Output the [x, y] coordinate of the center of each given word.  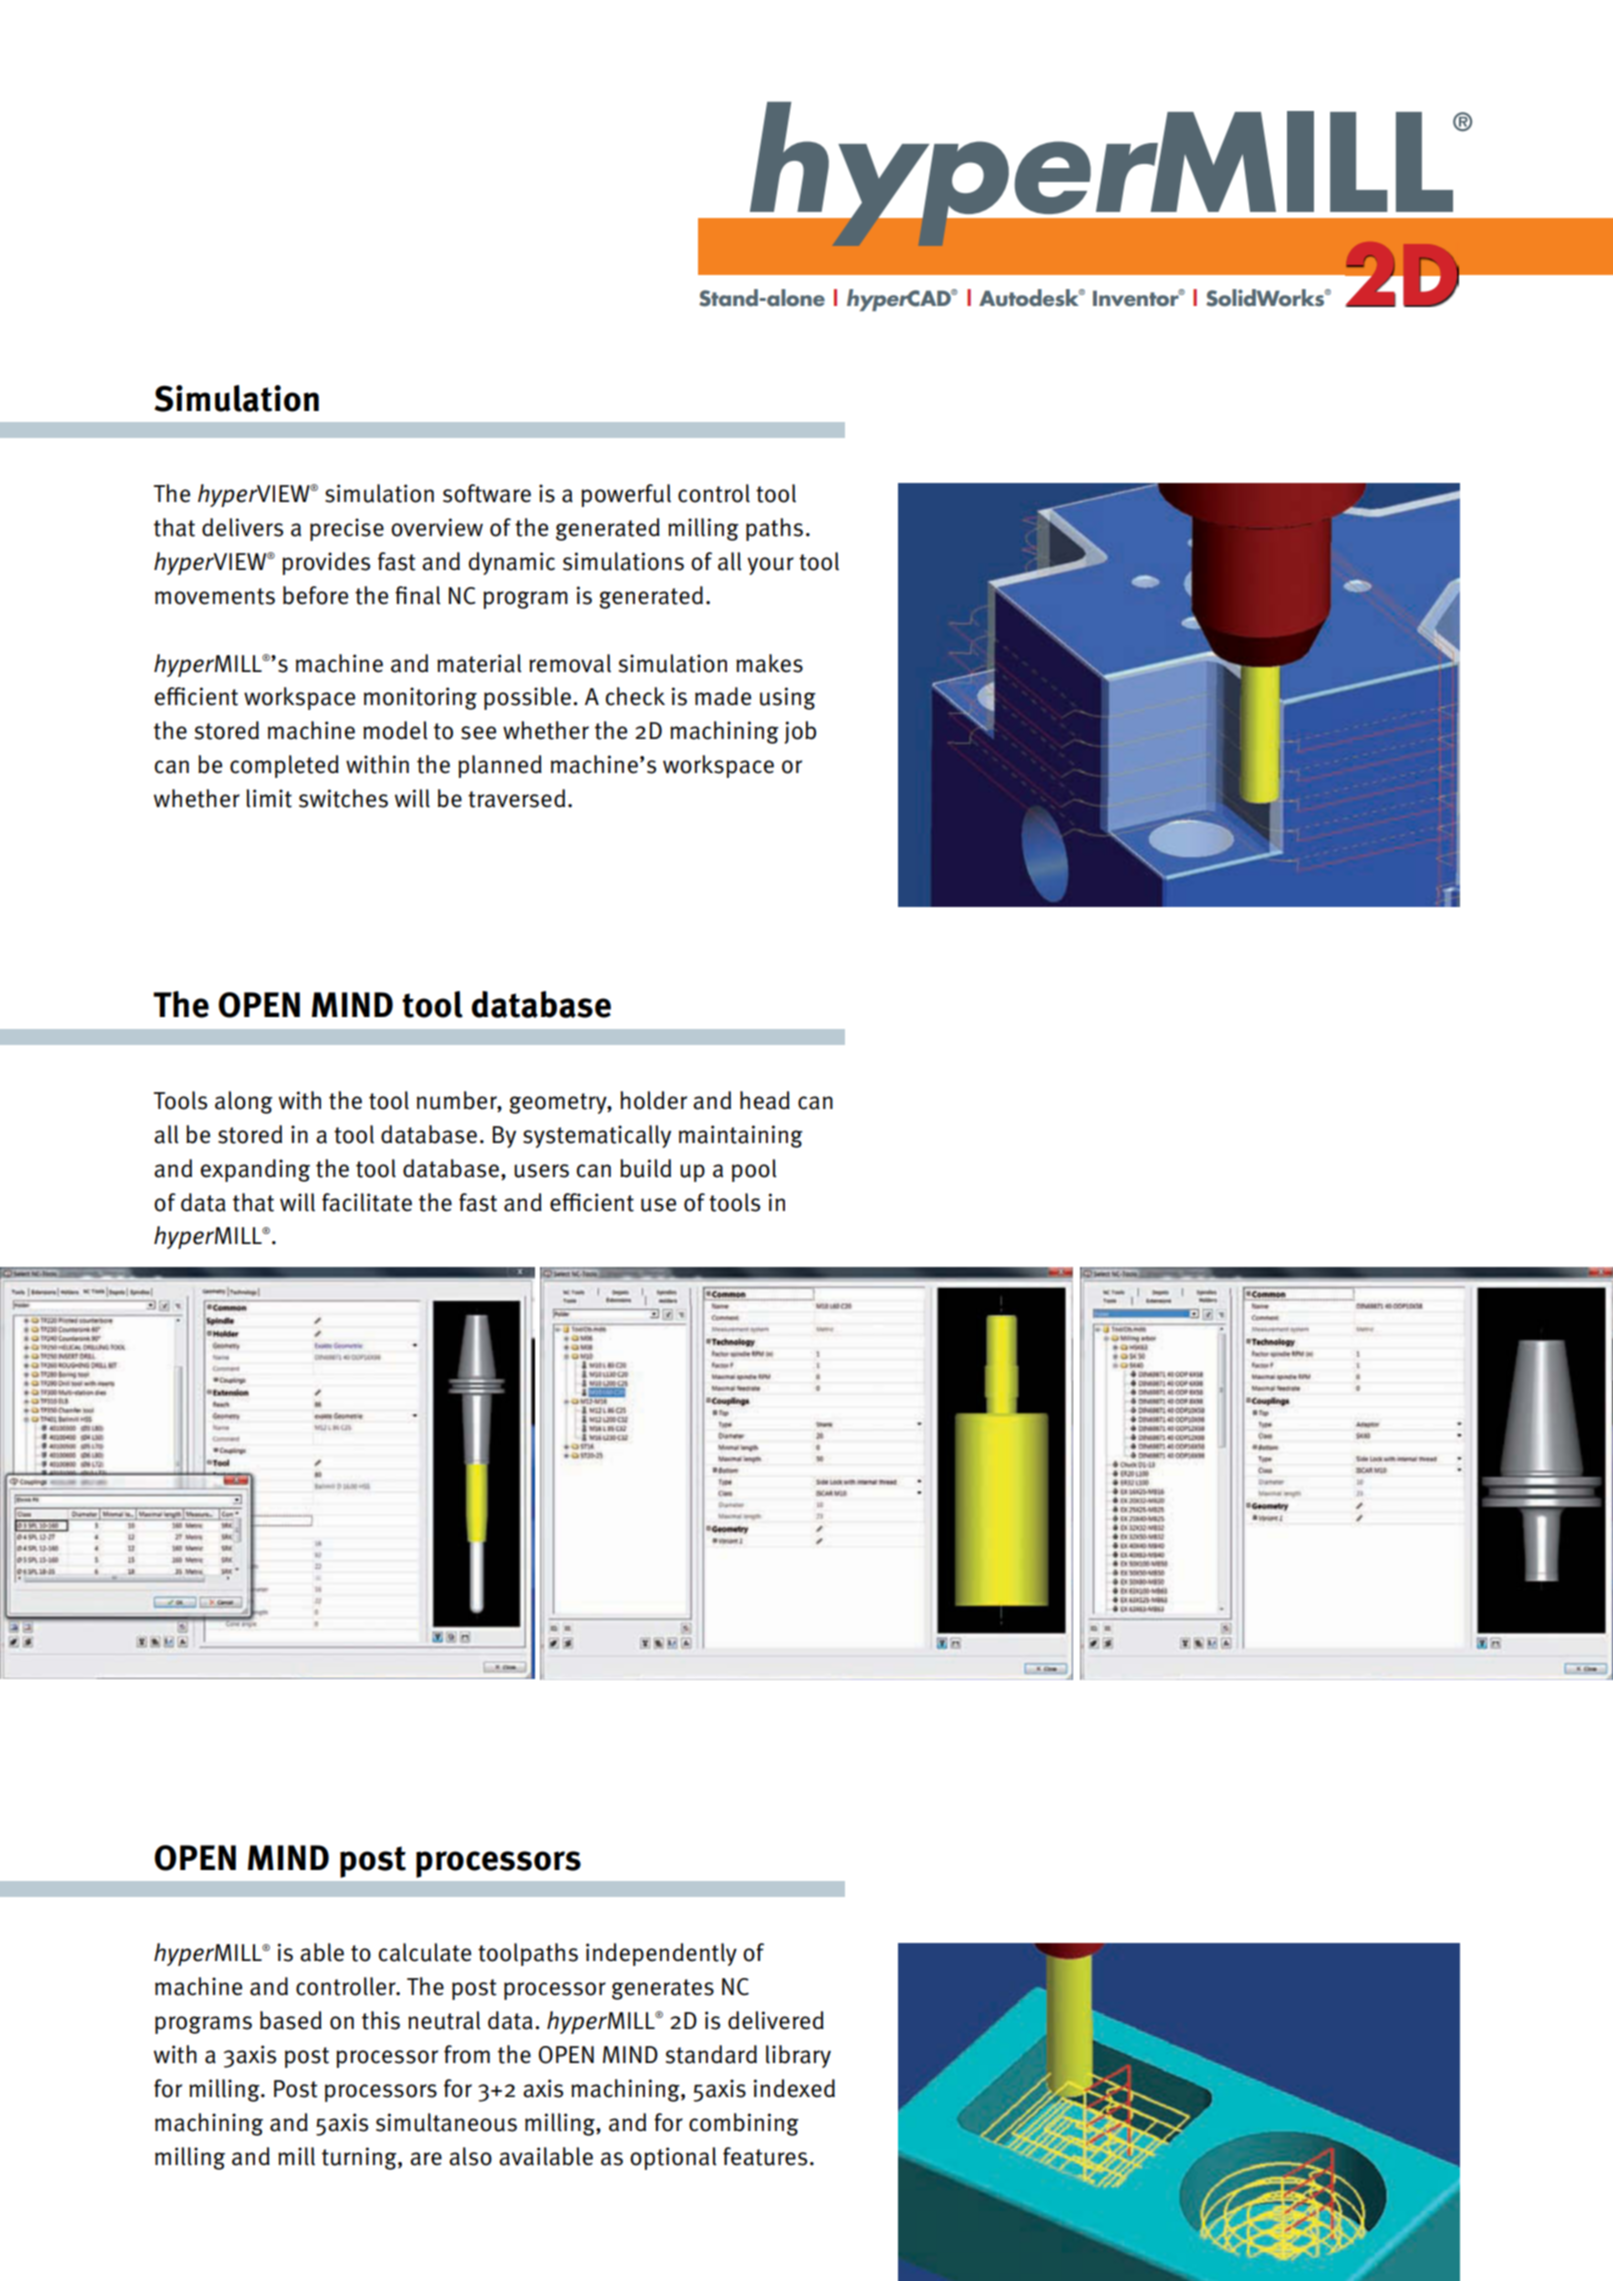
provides [326, 563]
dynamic [512, 563]
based [291, 2020]
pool [754, 1170]
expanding [255, 1170]
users [541, 1171]
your [770, 566]
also [470, 2156]
